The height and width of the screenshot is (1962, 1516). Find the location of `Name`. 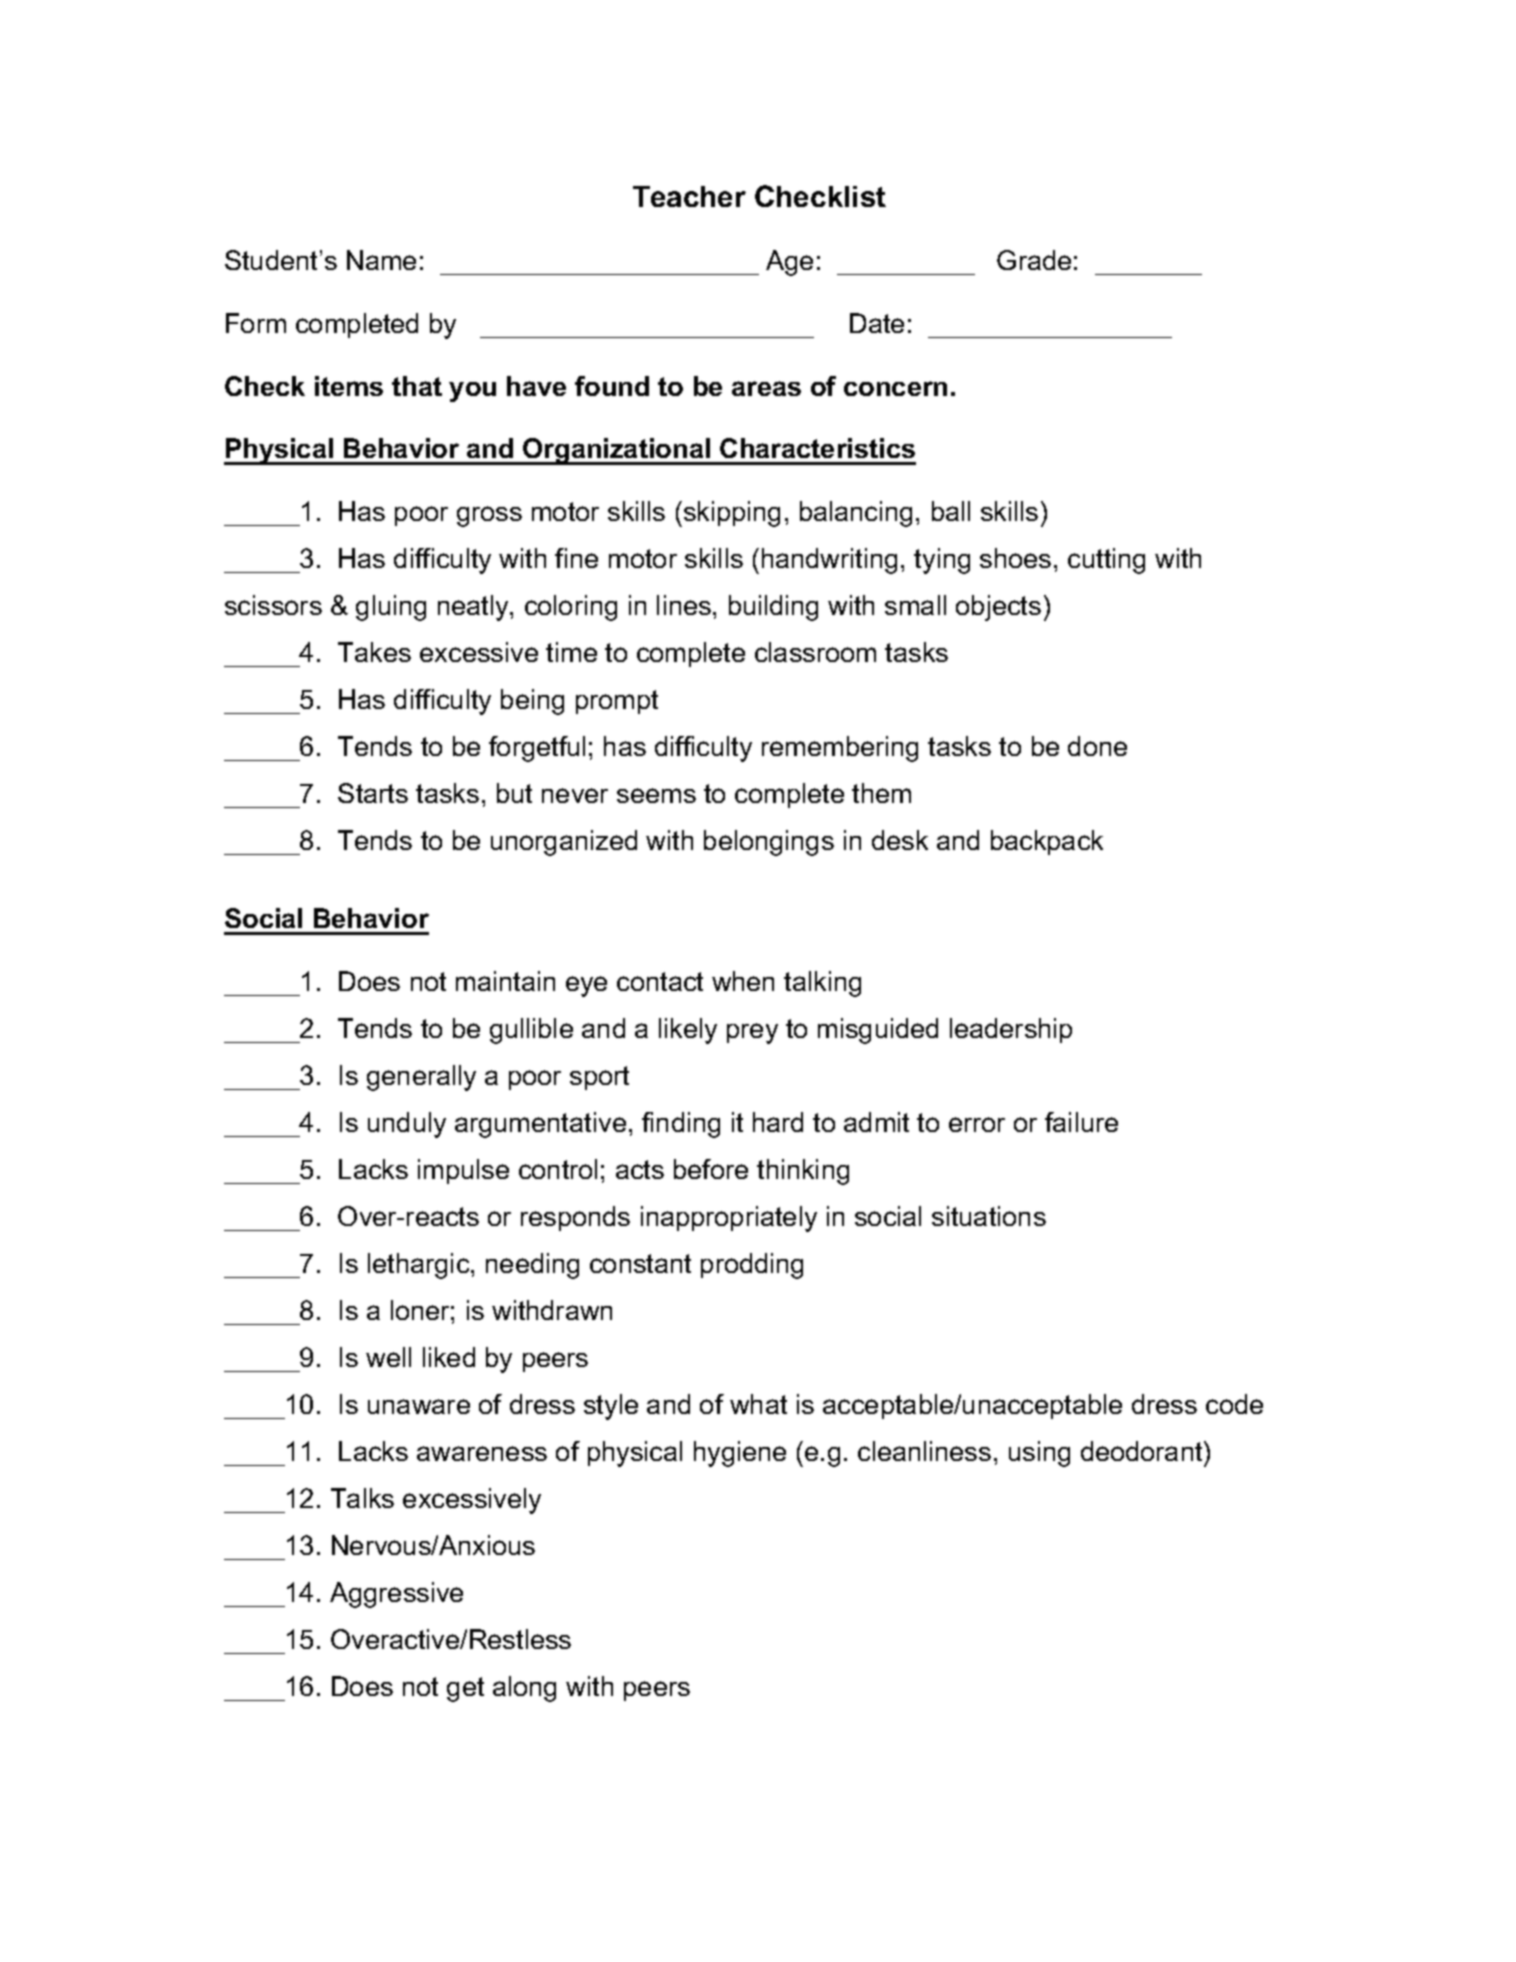

Name is located at coordinates (381, 260).
